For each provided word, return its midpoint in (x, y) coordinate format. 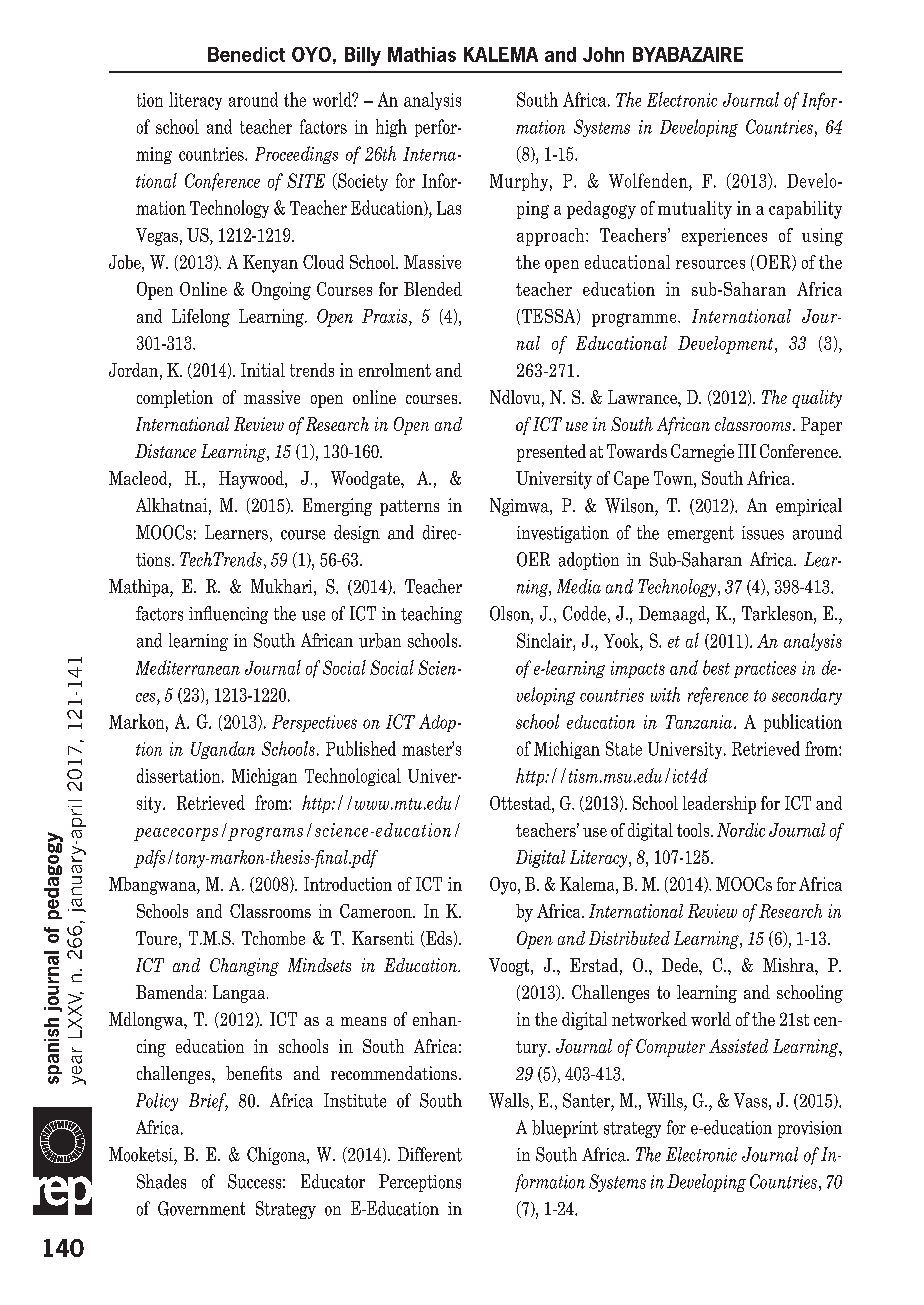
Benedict (246, 54)
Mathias (422, 54)
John (603, 54)
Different (430, 1154)
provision (810, 1129)
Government (201, 1208)
